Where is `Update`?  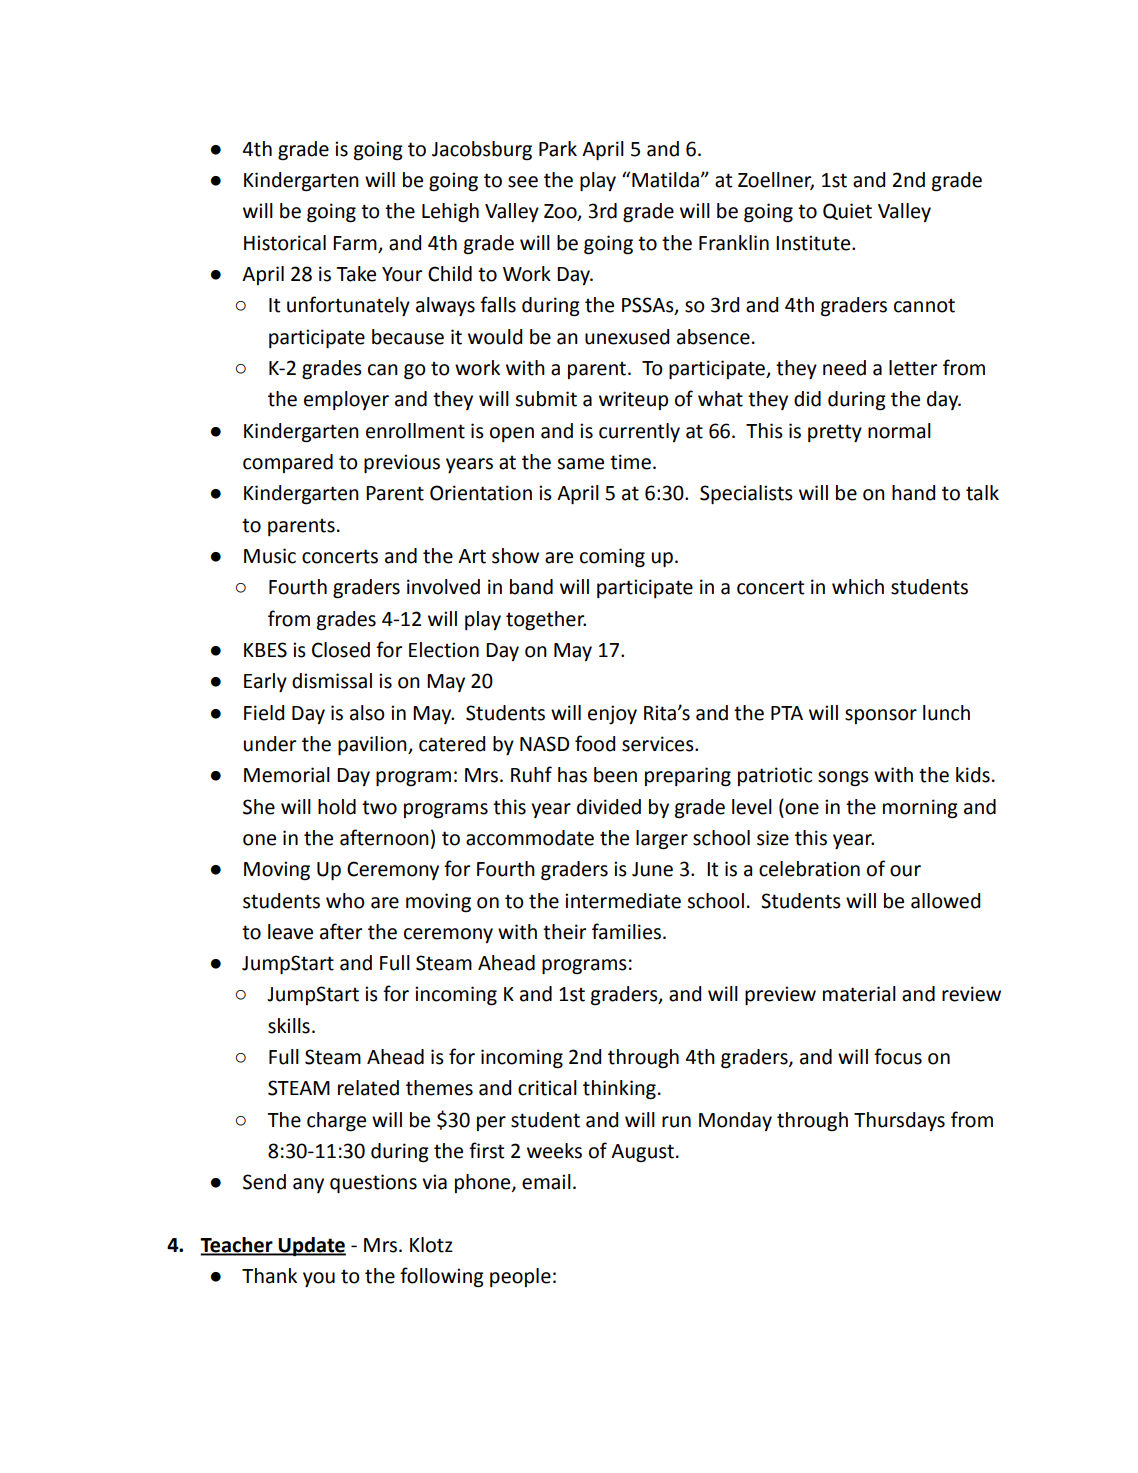 Update is located at coordinates (311, 1247).
